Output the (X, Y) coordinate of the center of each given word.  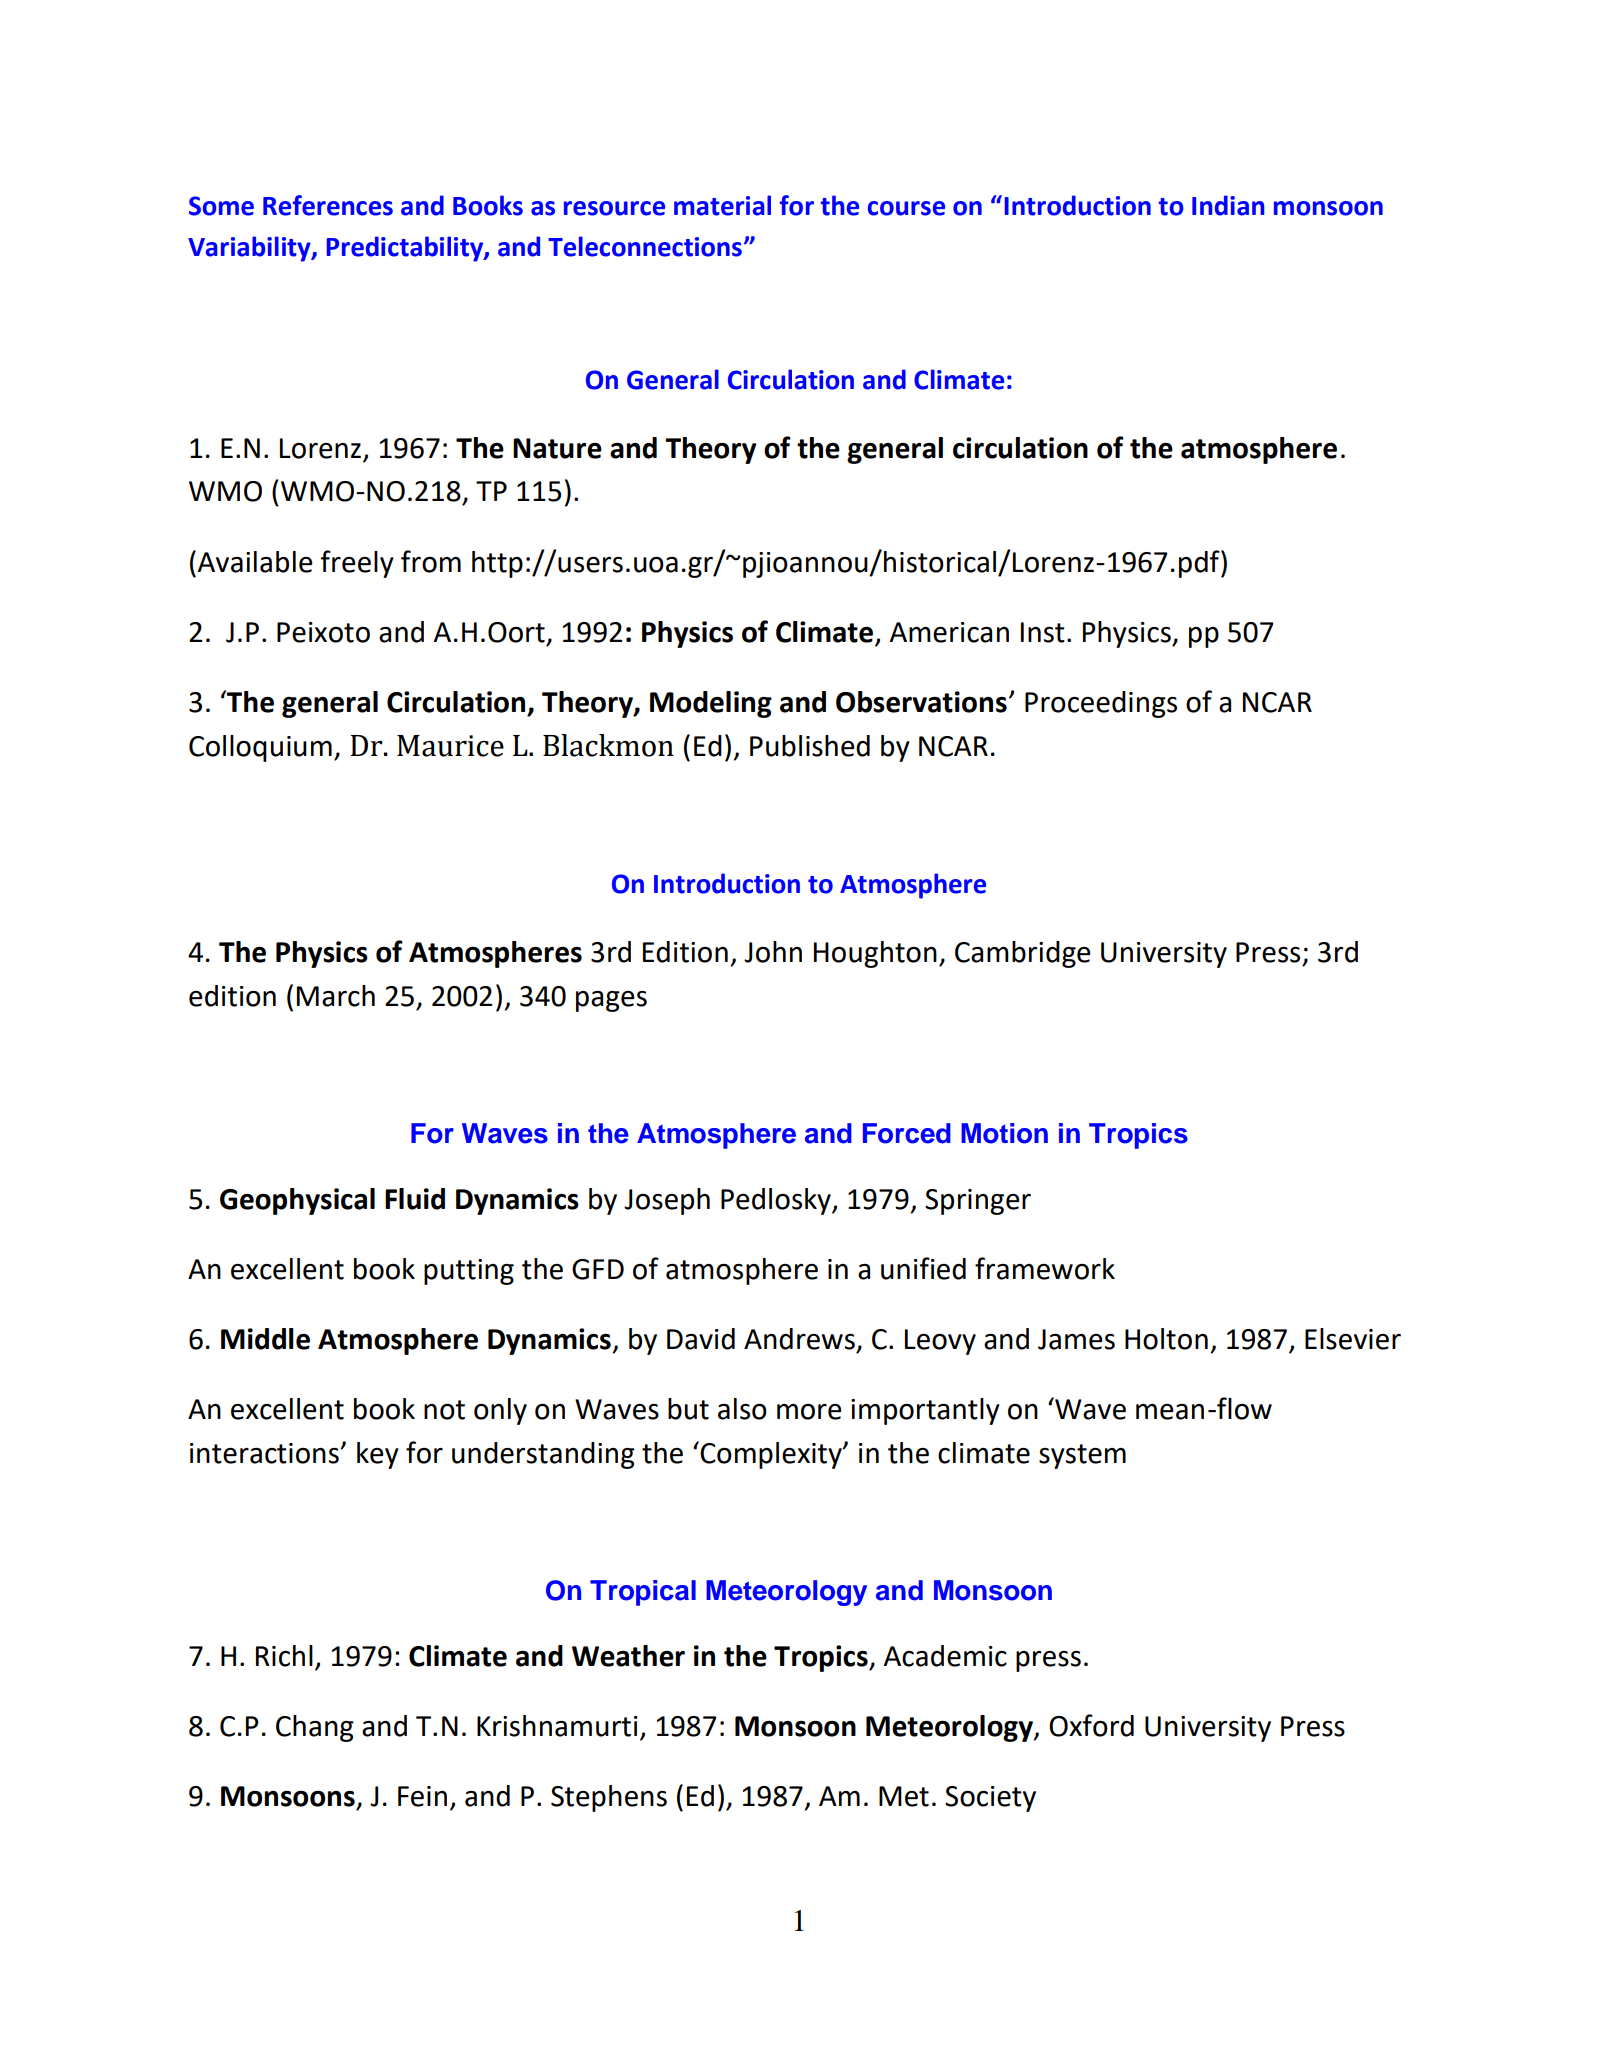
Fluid (415, 1199)
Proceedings (1101, 704)
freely (357, 564)
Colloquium (260, 748)
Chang (315, 1728)
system (1082, 1456)
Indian (1228, 205)
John (773, 952)
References (328, 205)
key (378, 1455)
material (722, 205)
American (949, 632)
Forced (907, 1133)
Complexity (772, 1455)
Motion (1004, 1133)
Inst (1043, 632)
